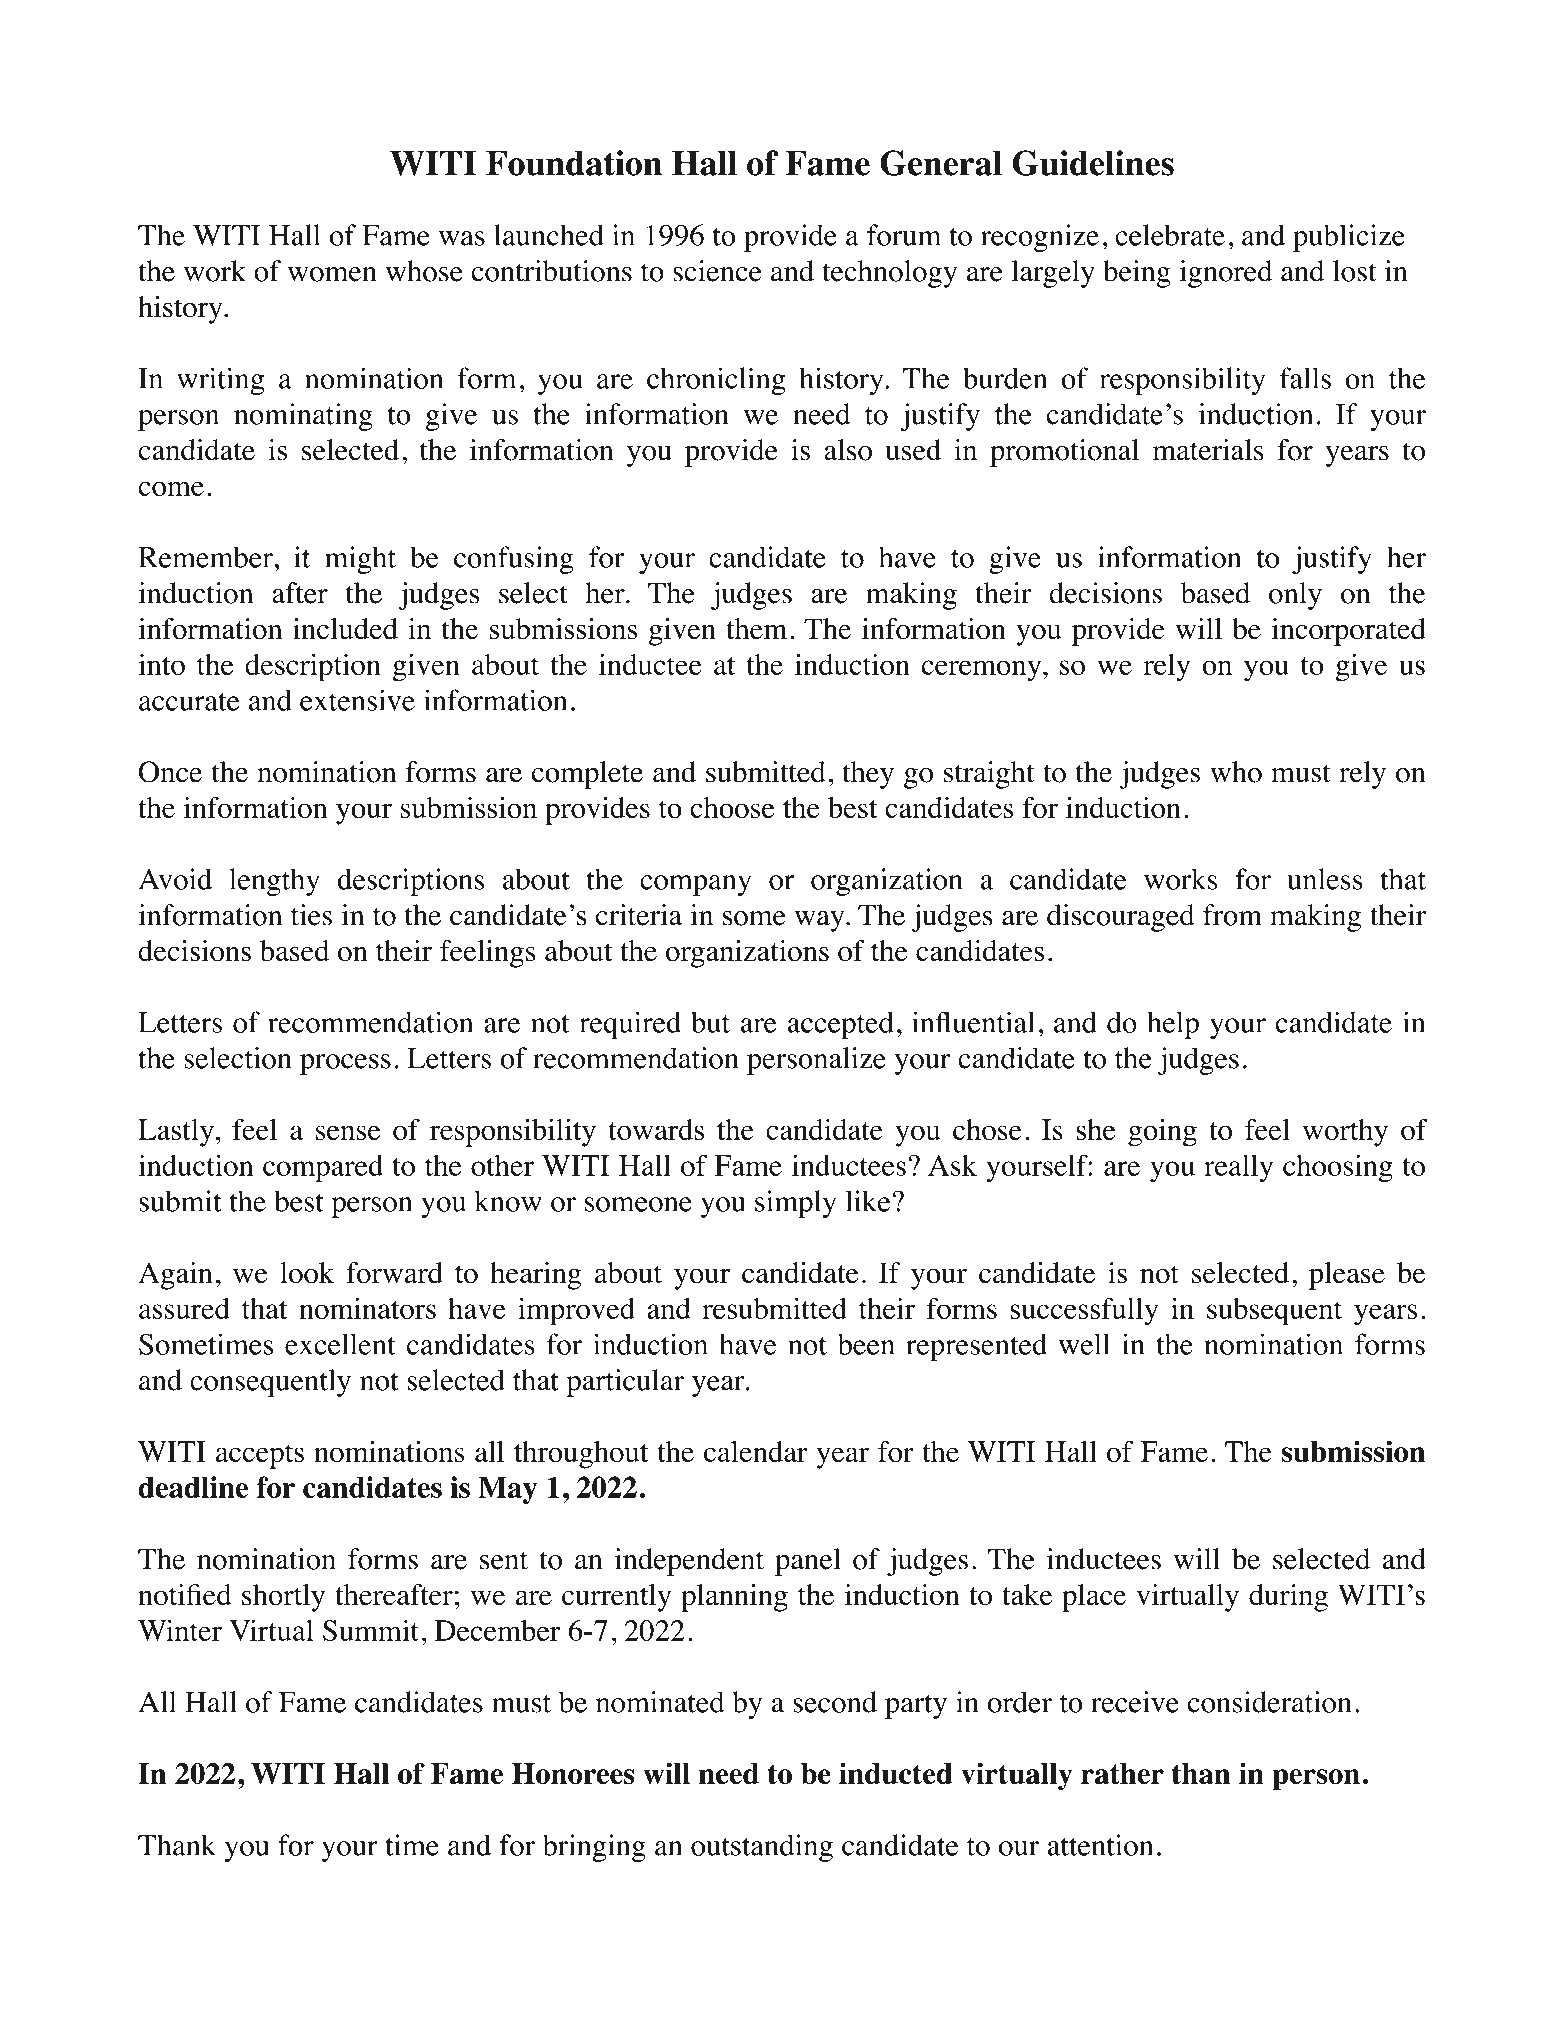  Describe the element at coordinates (345, 629) in the screenshot. I see `included` at that location.
